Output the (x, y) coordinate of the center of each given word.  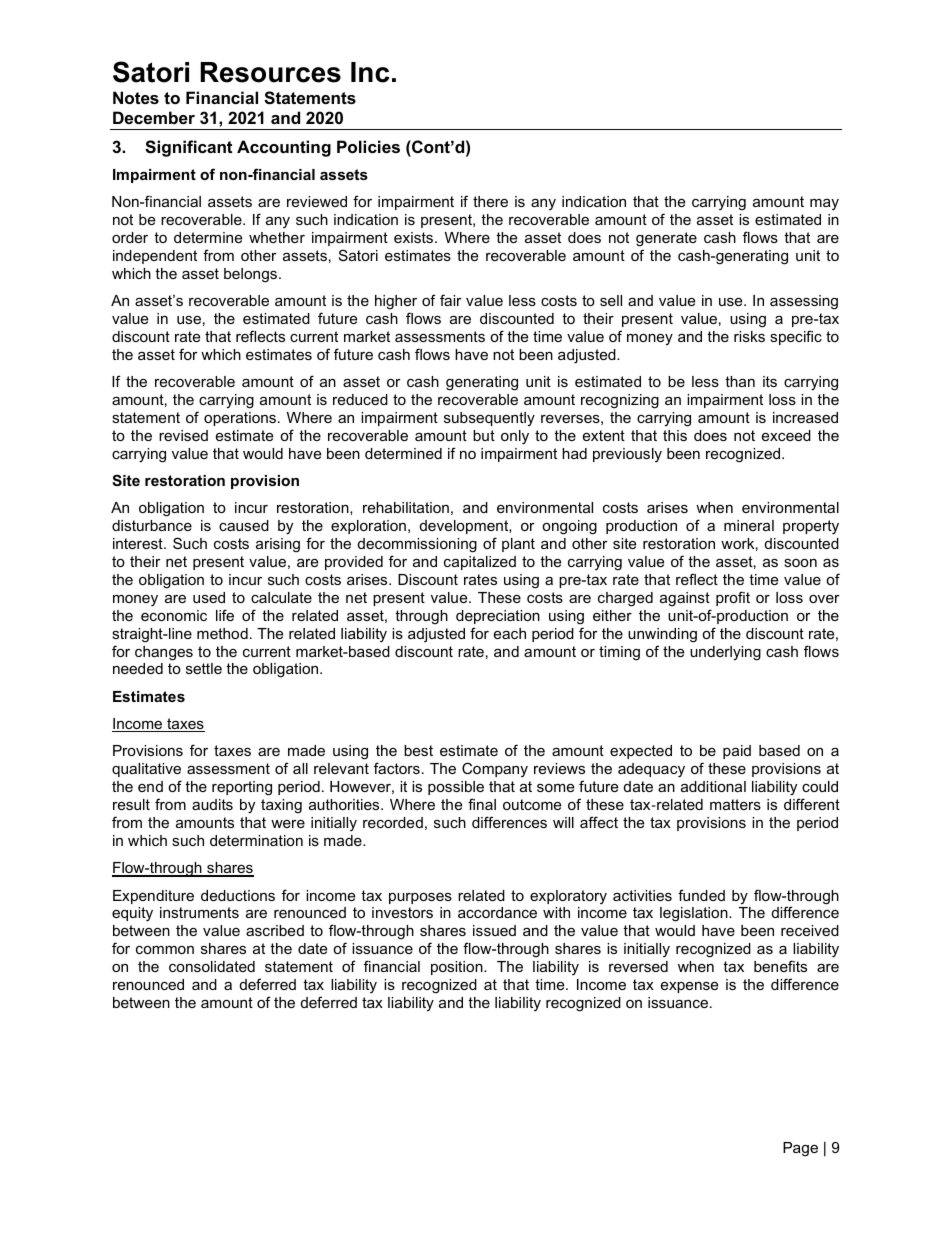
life (225, 615)
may (824, 204)
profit (733, 598)
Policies (368, 146)
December (154, 117)
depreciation (498, 617)
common (165, 950)
